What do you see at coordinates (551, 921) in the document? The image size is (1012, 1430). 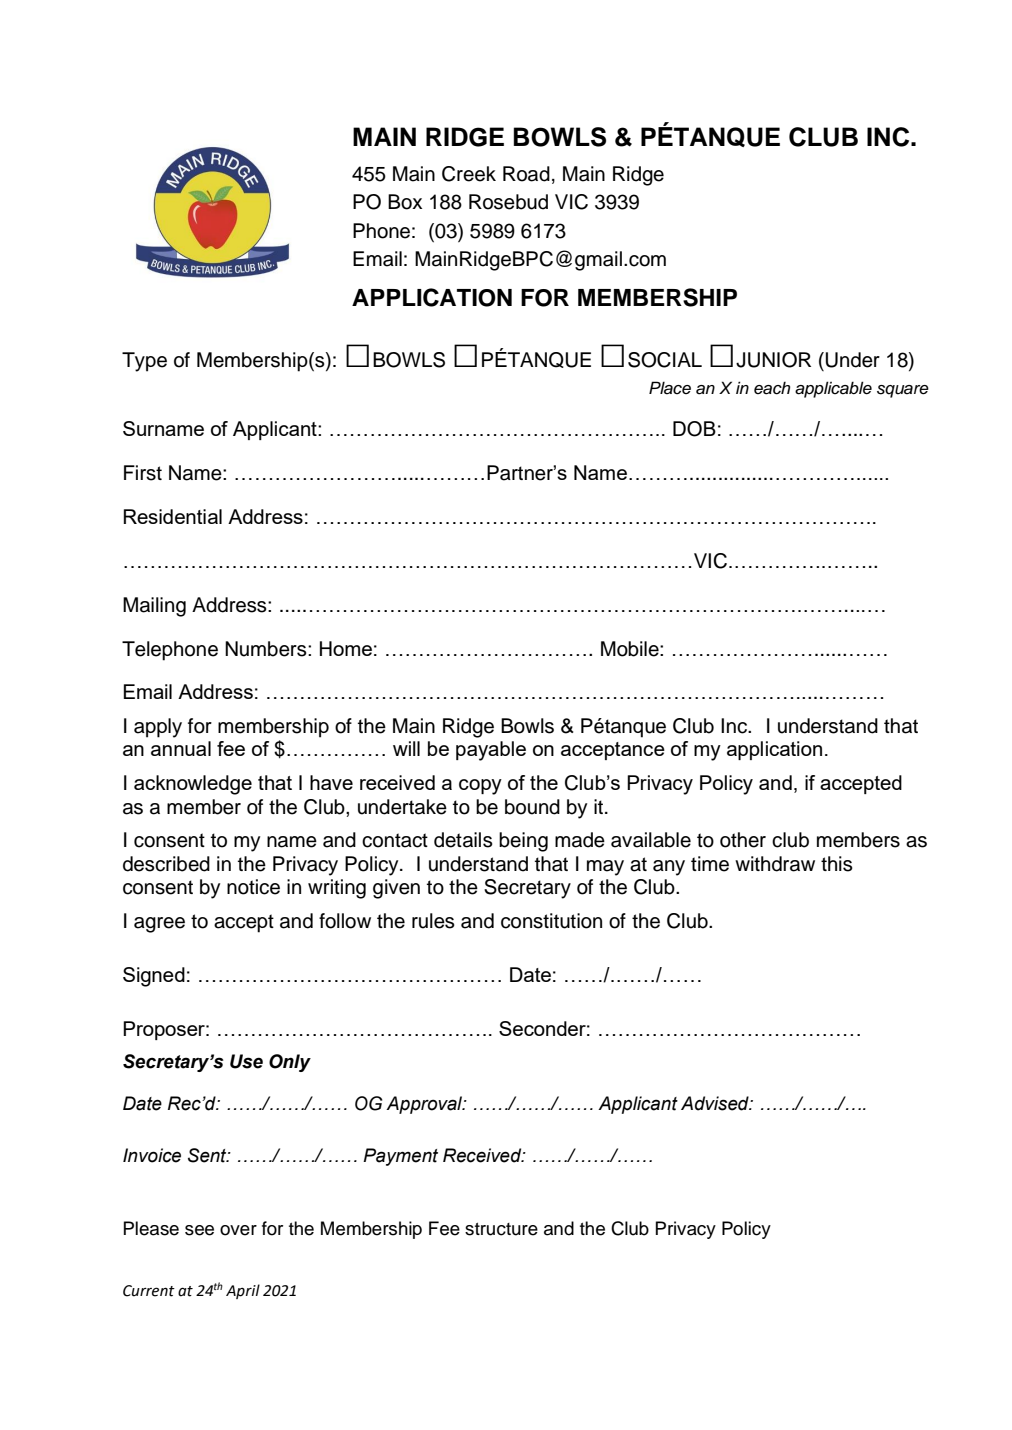 I see `constitution` at bounding box center [551, 921].
